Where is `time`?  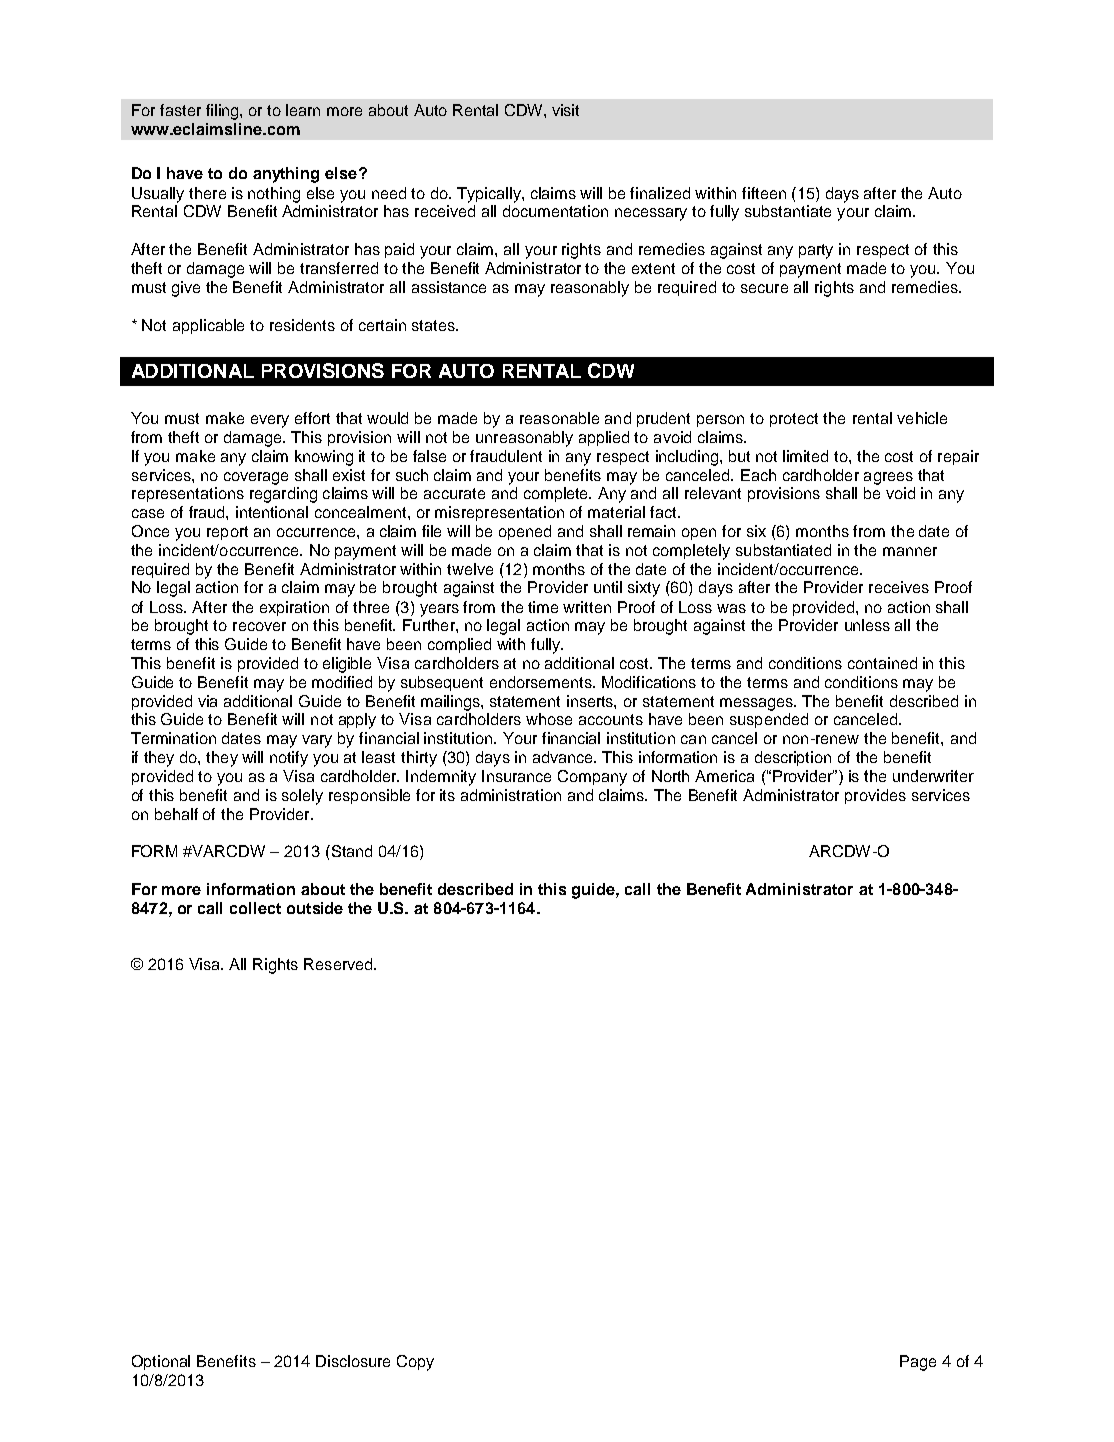
time is located at coordinates (543, 607).
